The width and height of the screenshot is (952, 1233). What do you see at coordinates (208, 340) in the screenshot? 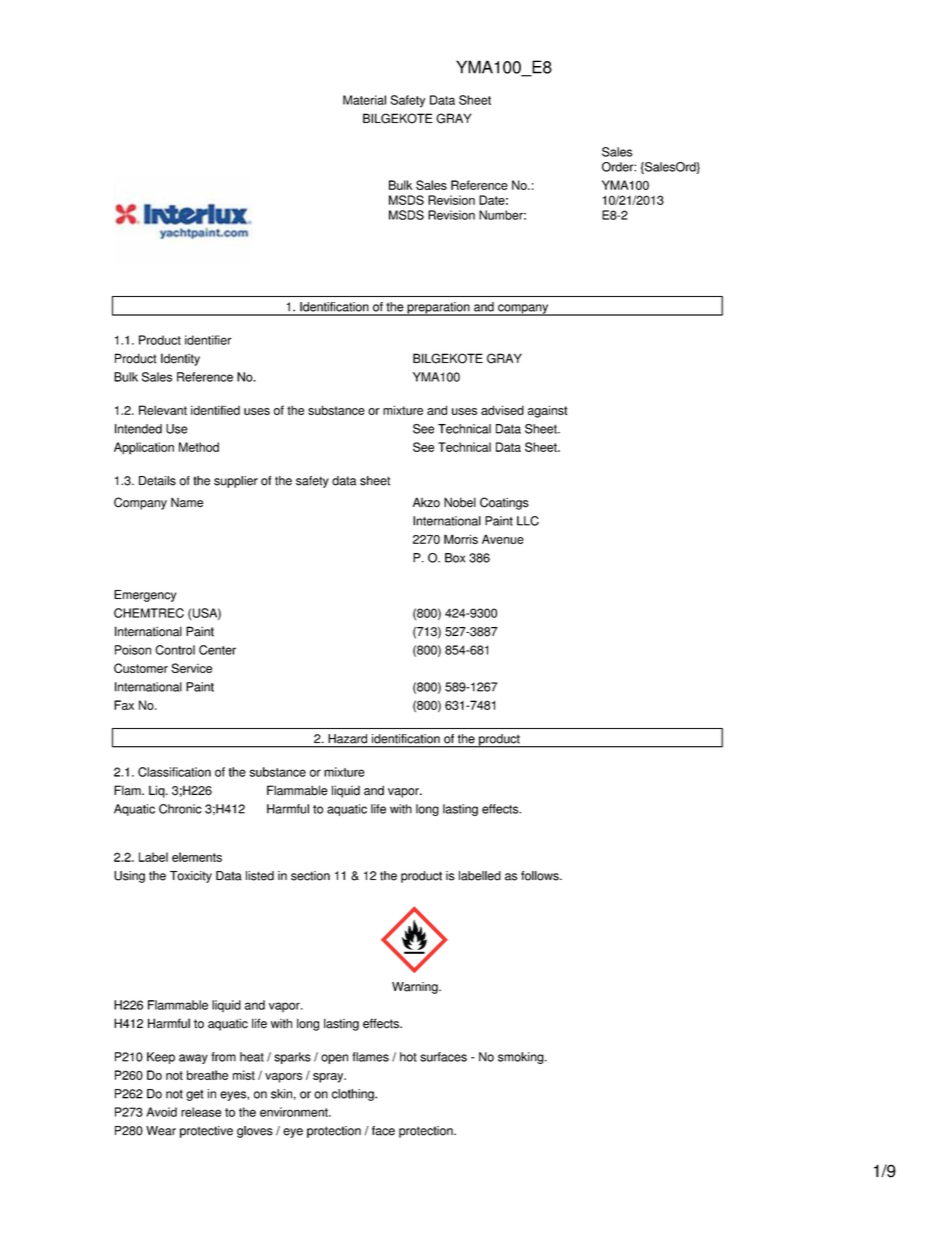
I see `identifier` at bounding box center [208, 340].
